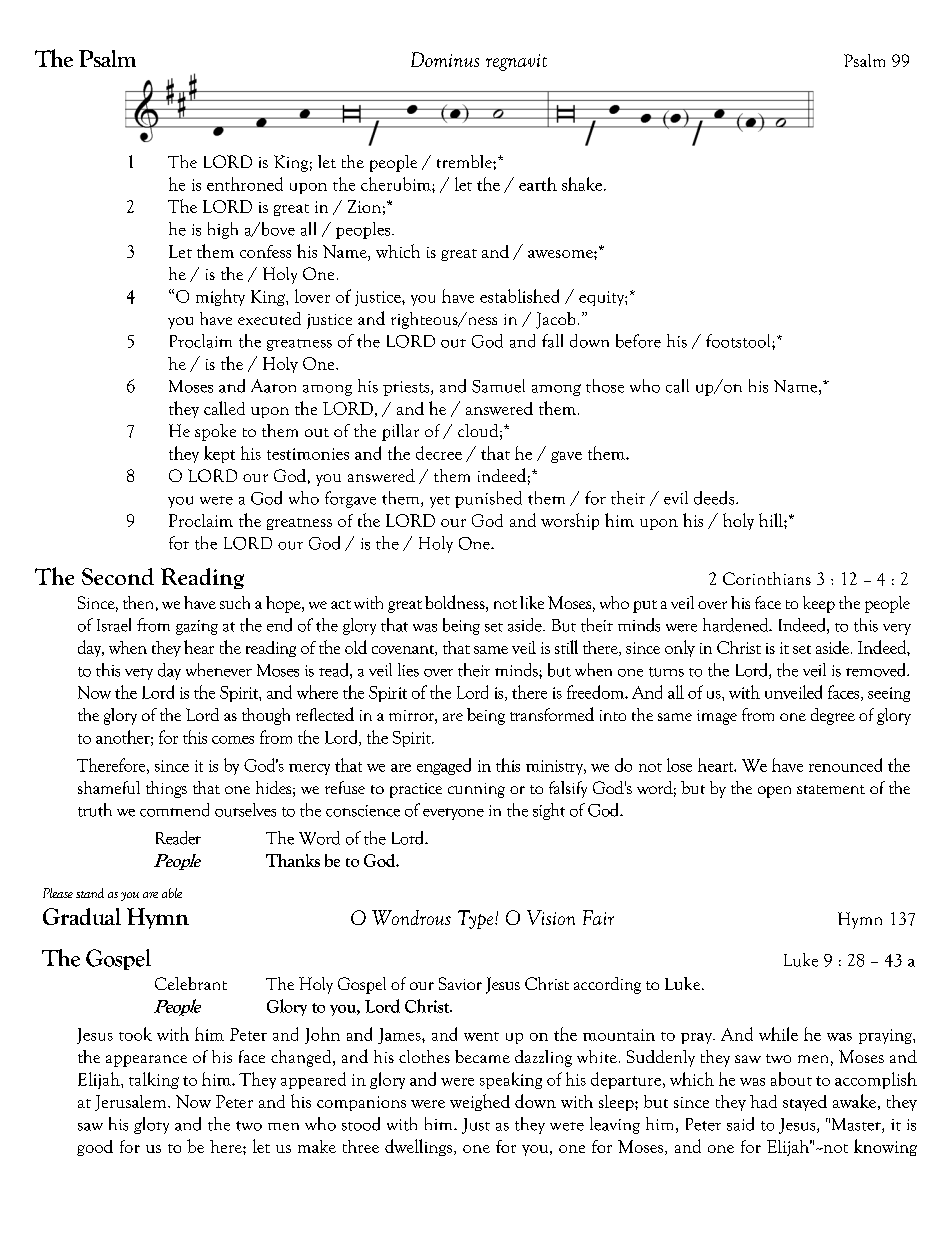  I want to click on decree, so click(439, 453).
